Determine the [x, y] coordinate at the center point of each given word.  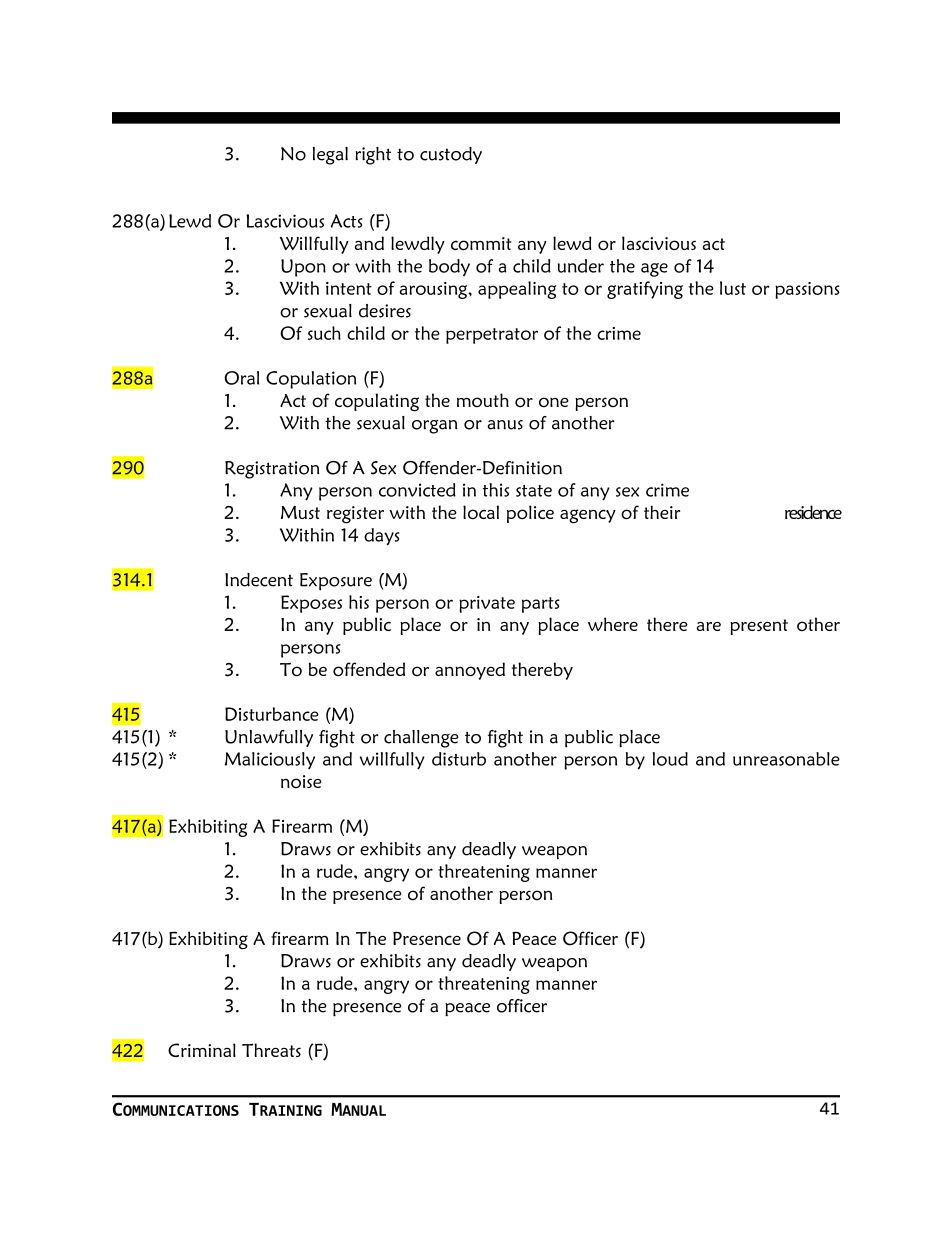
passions [807, 290]
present [759, 627]
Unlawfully [269, 738]
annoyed [470, 671]
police [530, 514]
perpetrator [492, 336]
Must [300, 512]
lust [733, 288]
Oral [241, 378]
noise [301, 782]
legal [330, 156]
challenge [421, 739]
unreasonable [786, 759]
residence [813, 512]
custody [451, 155]
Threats [271, 1050]
